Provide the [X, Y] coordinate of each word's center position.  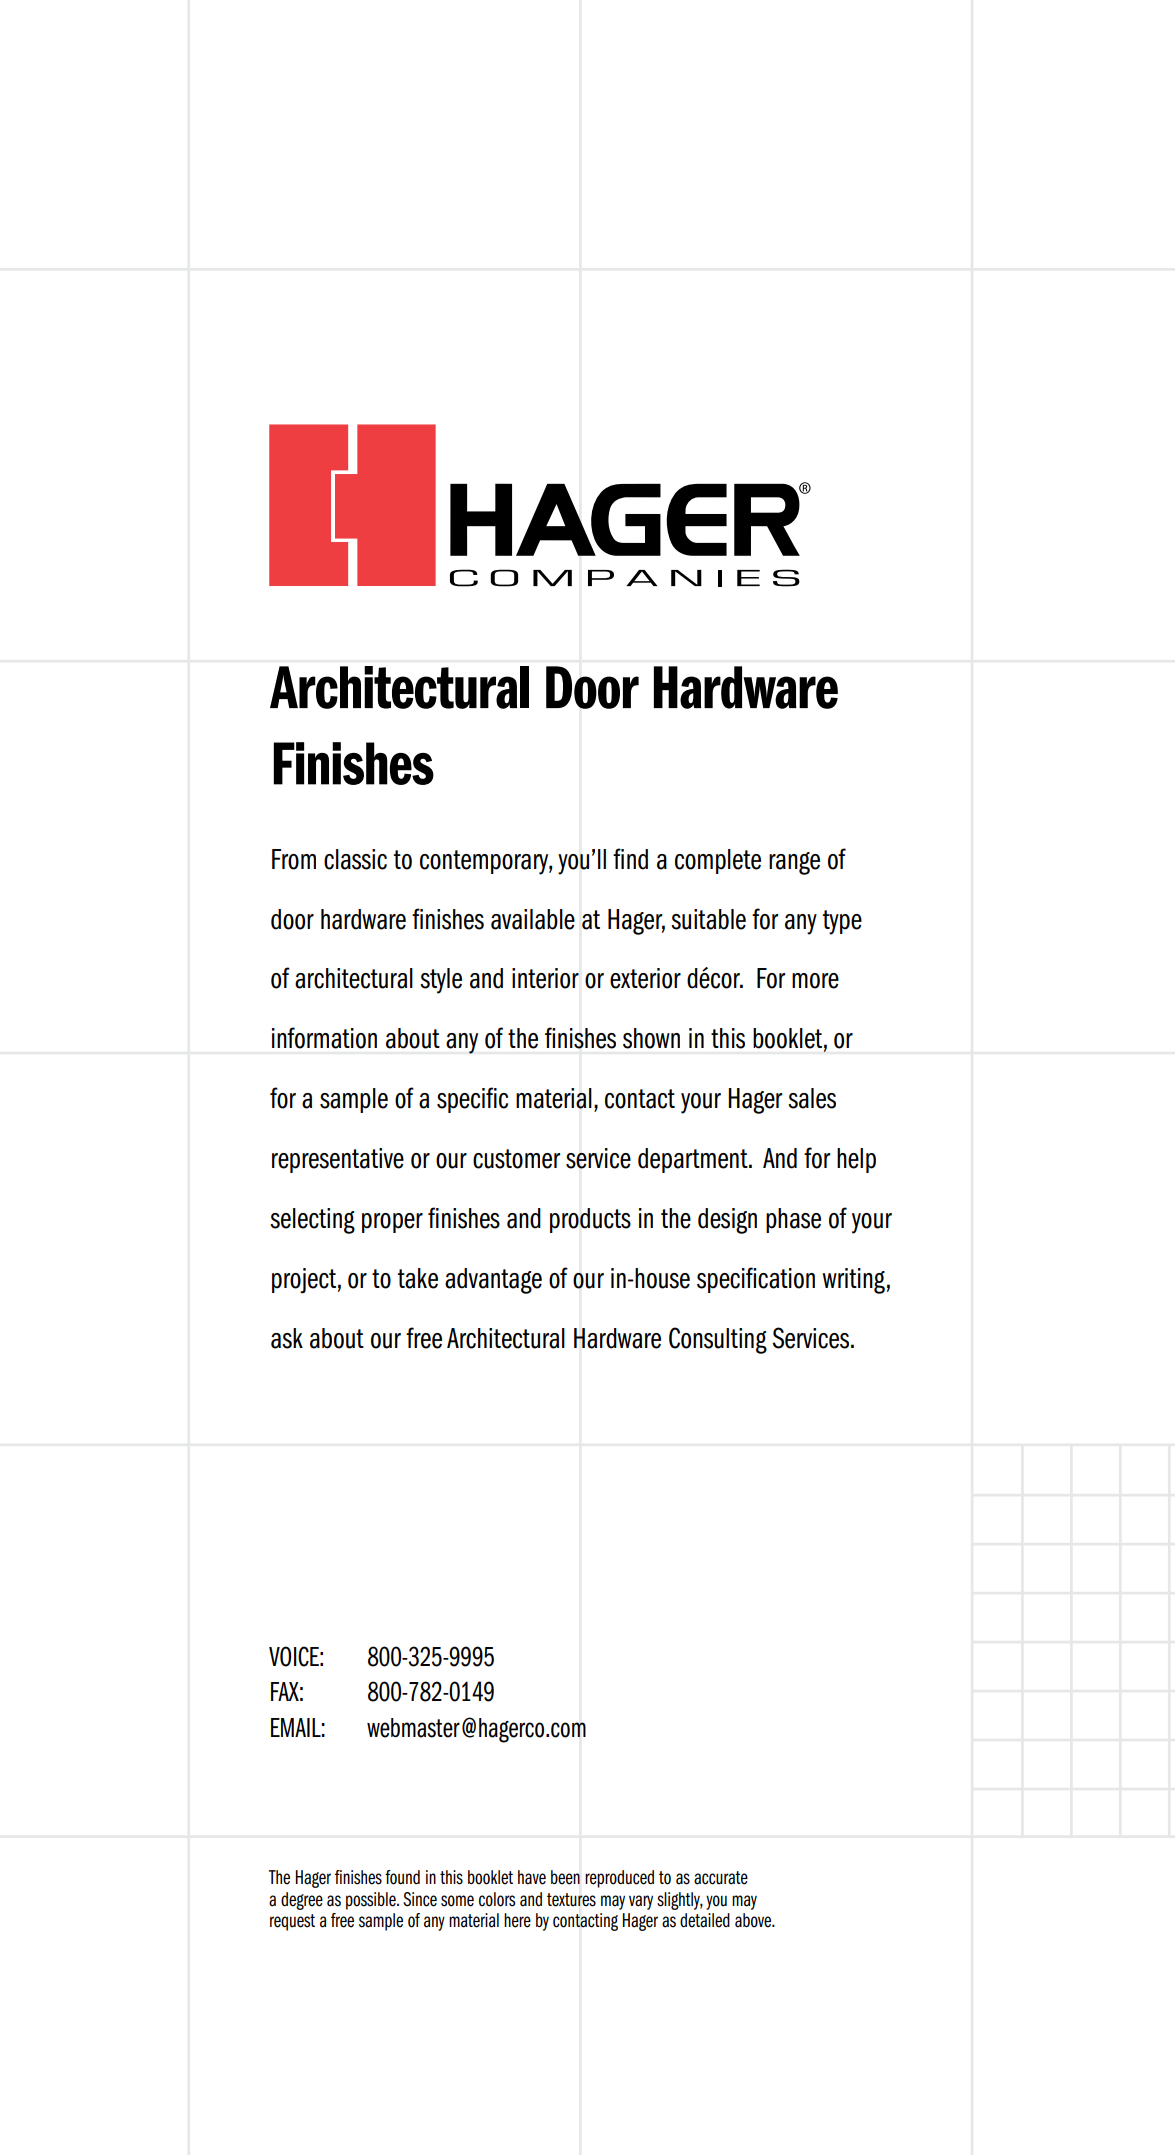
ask [287, 1338]
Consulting [718, 1340]
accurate [721, 1878]
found [402, 1877]
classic [355, 859]
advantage [493, 1281]
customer [516, 1159]
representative [338, 1160]
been [565, 1877]
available [533, 919]
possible [372, 1901]
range [794, 863]
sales [812, 1098]
